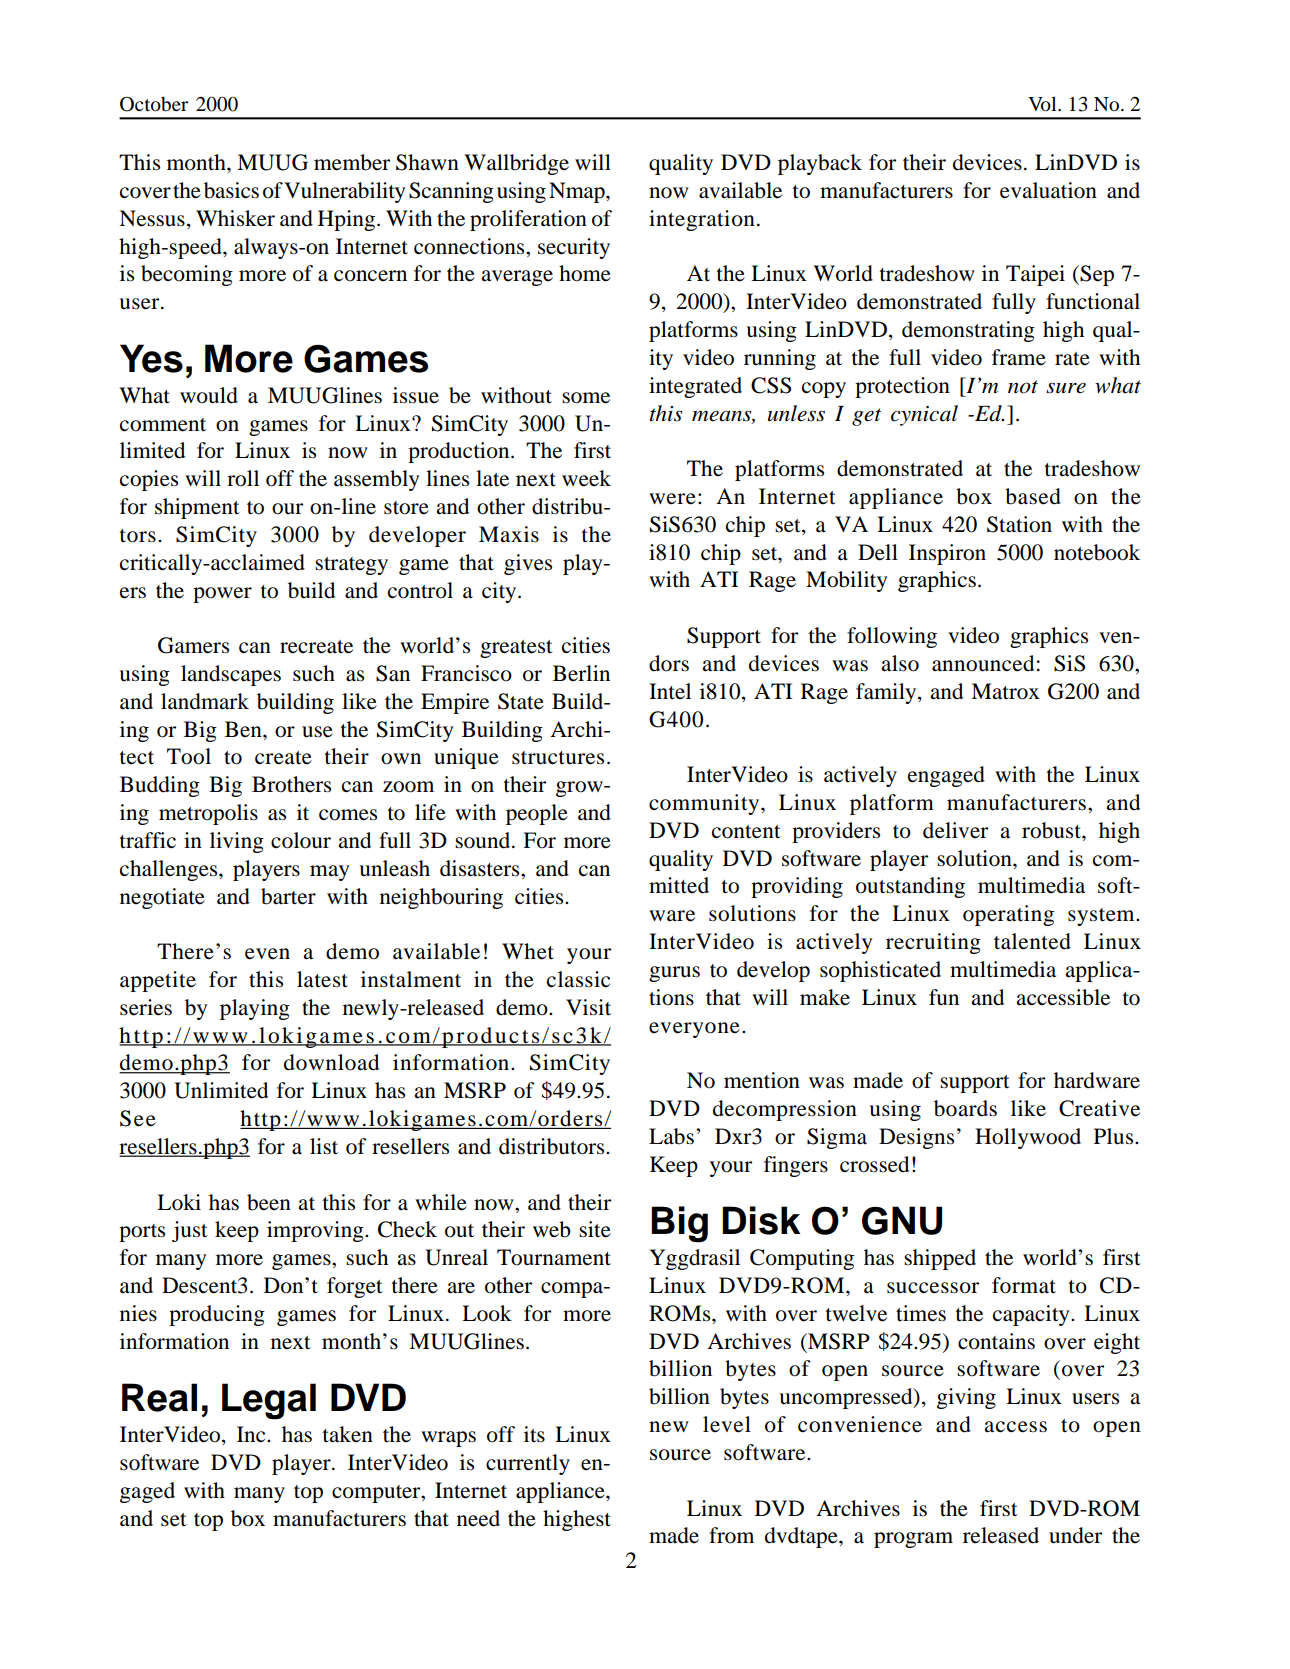  What do you see at coordinates (1043, 104) in the document?
I see `Vol` at bounding box center [1043, 104].
